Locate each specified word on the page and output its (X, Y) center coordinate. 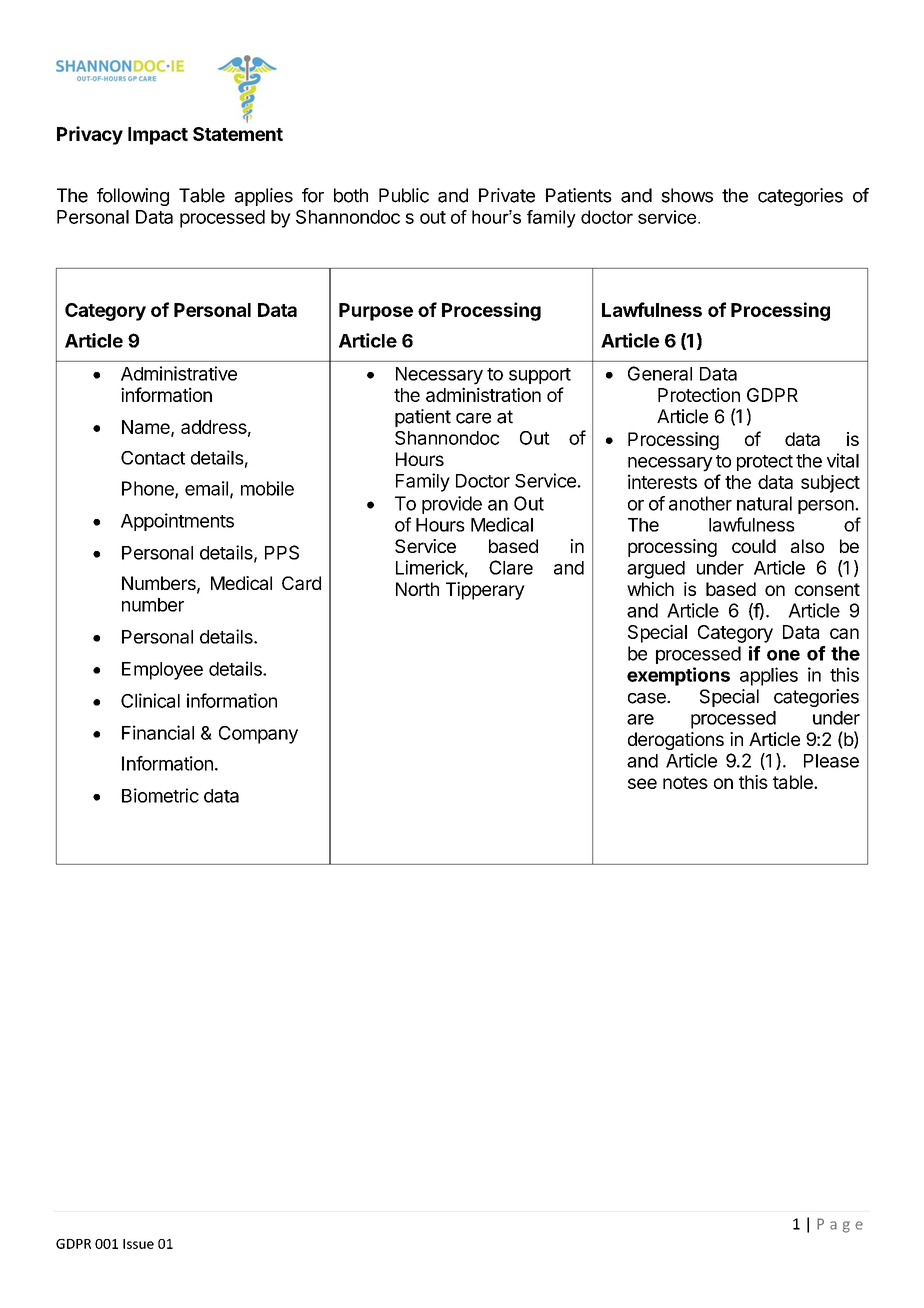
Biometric (160, 795)
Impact (158, 136)
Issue (138, 1244)
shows (687, 195)
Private (507, 195)
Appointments (177, 522)
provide (452, 505)
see (642, 783)
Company (258, 735)
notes (685, 782)
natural (764, 503)
